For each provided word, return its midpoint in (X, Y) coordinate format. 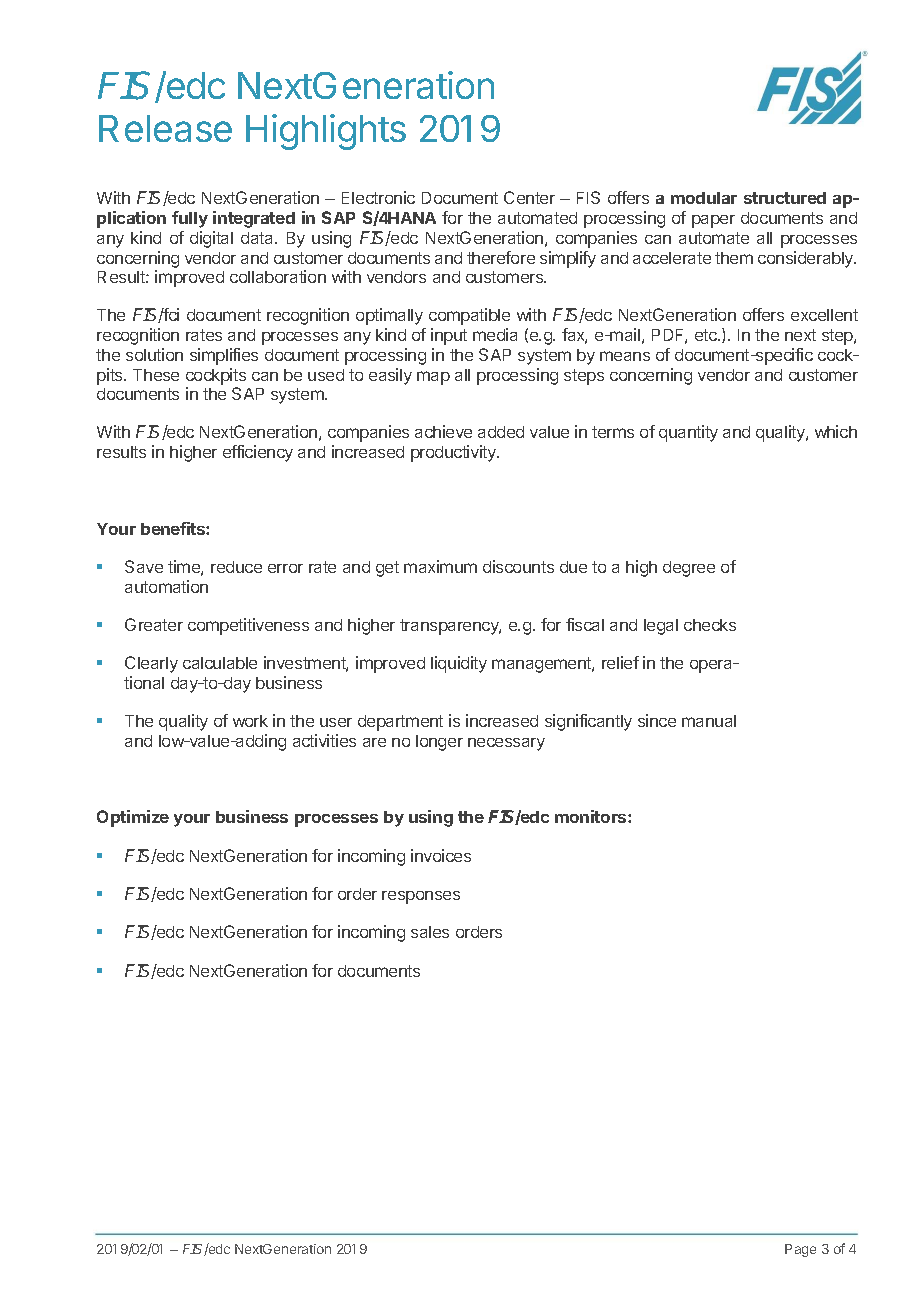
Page (800, 1250)
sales (430, 932)
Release (165, 128)
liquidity (459, 664)
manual (709, 721)
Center (529, 197)
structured (785, 198)
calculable (220, 663)
